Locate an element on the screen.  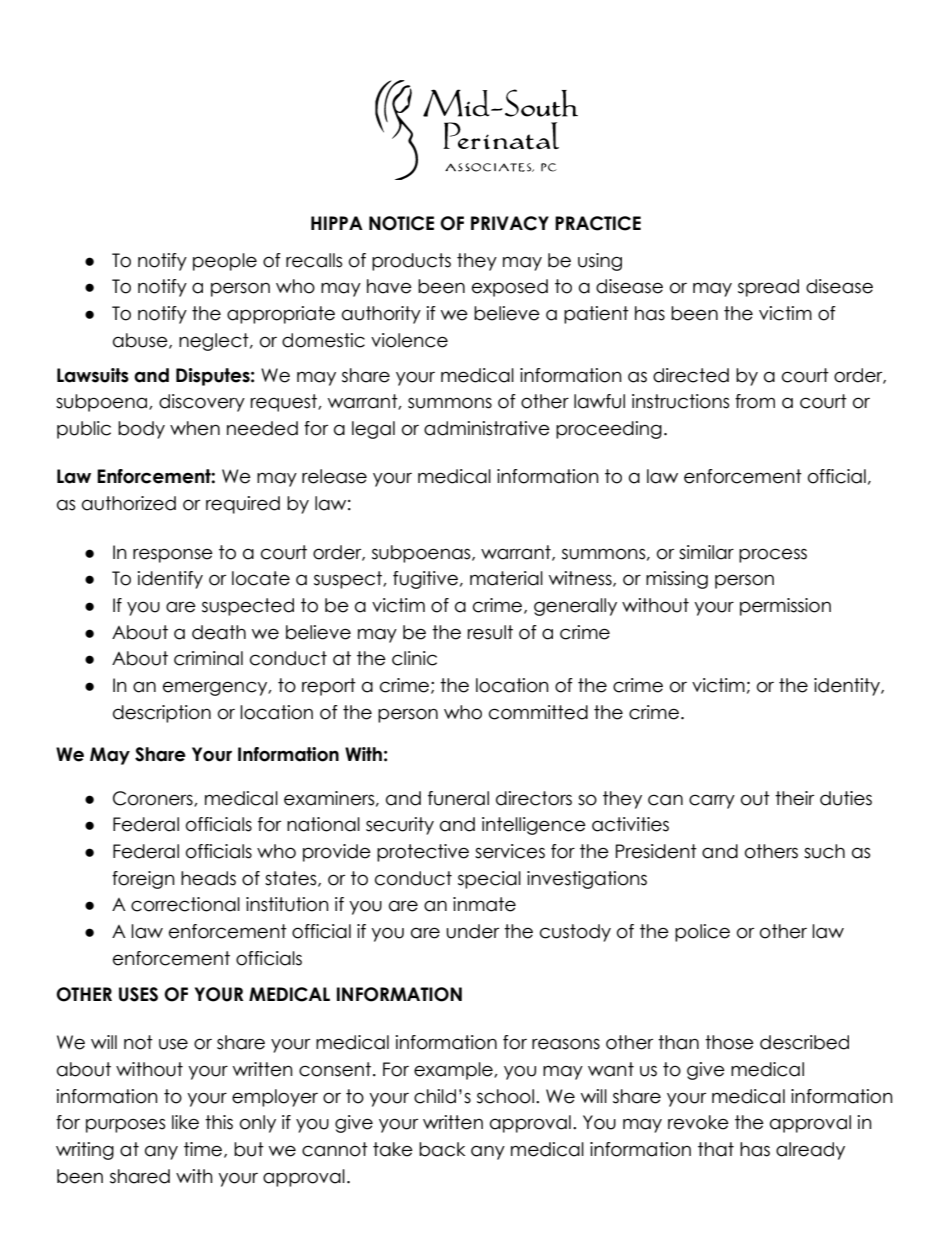
like is located at coordinates (185, 1122).
